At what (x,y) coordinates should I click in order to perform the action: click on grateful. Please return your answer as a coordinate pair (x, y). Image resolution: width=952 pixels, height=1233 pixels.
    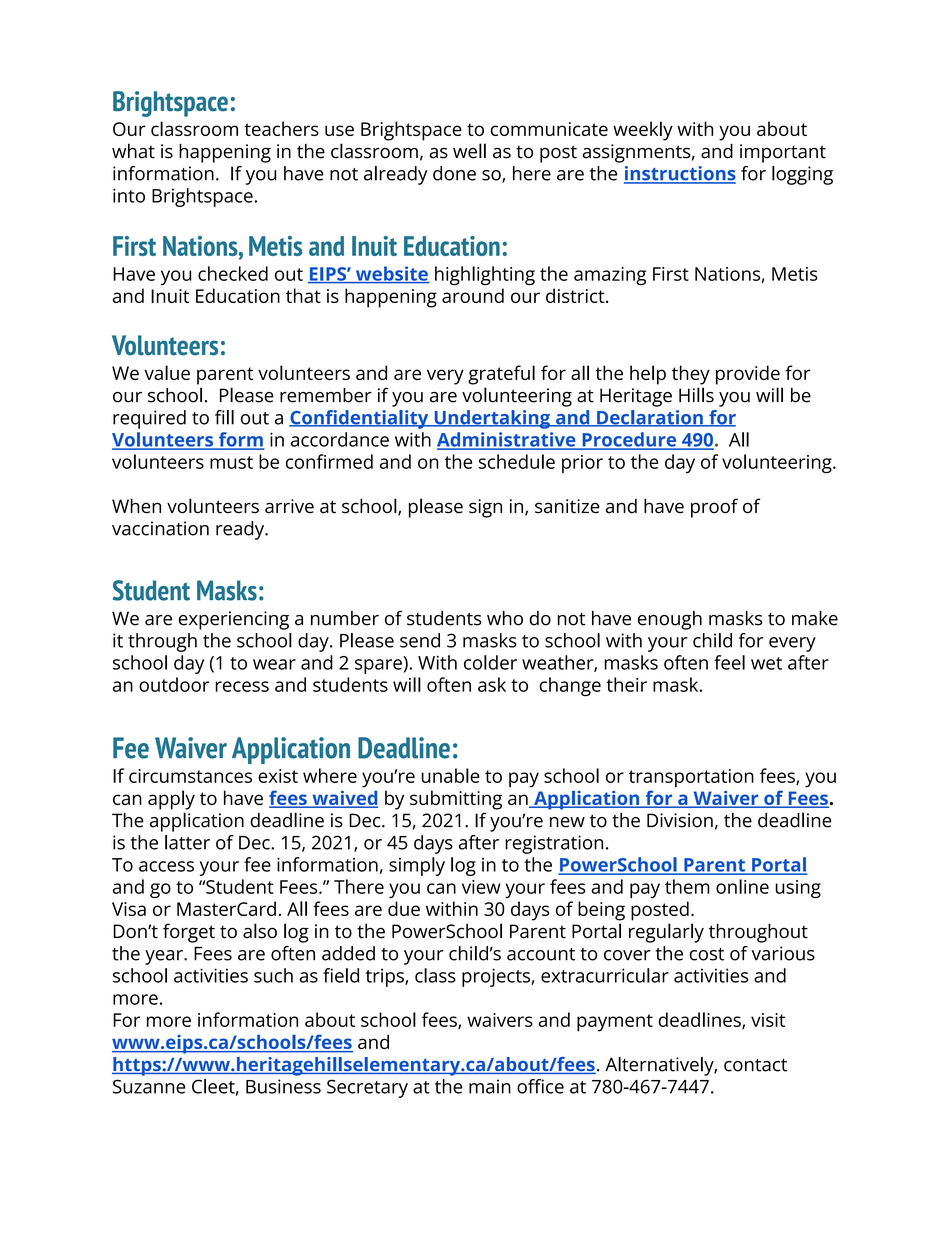
    Looking at the image, I should click on (501, 375).
